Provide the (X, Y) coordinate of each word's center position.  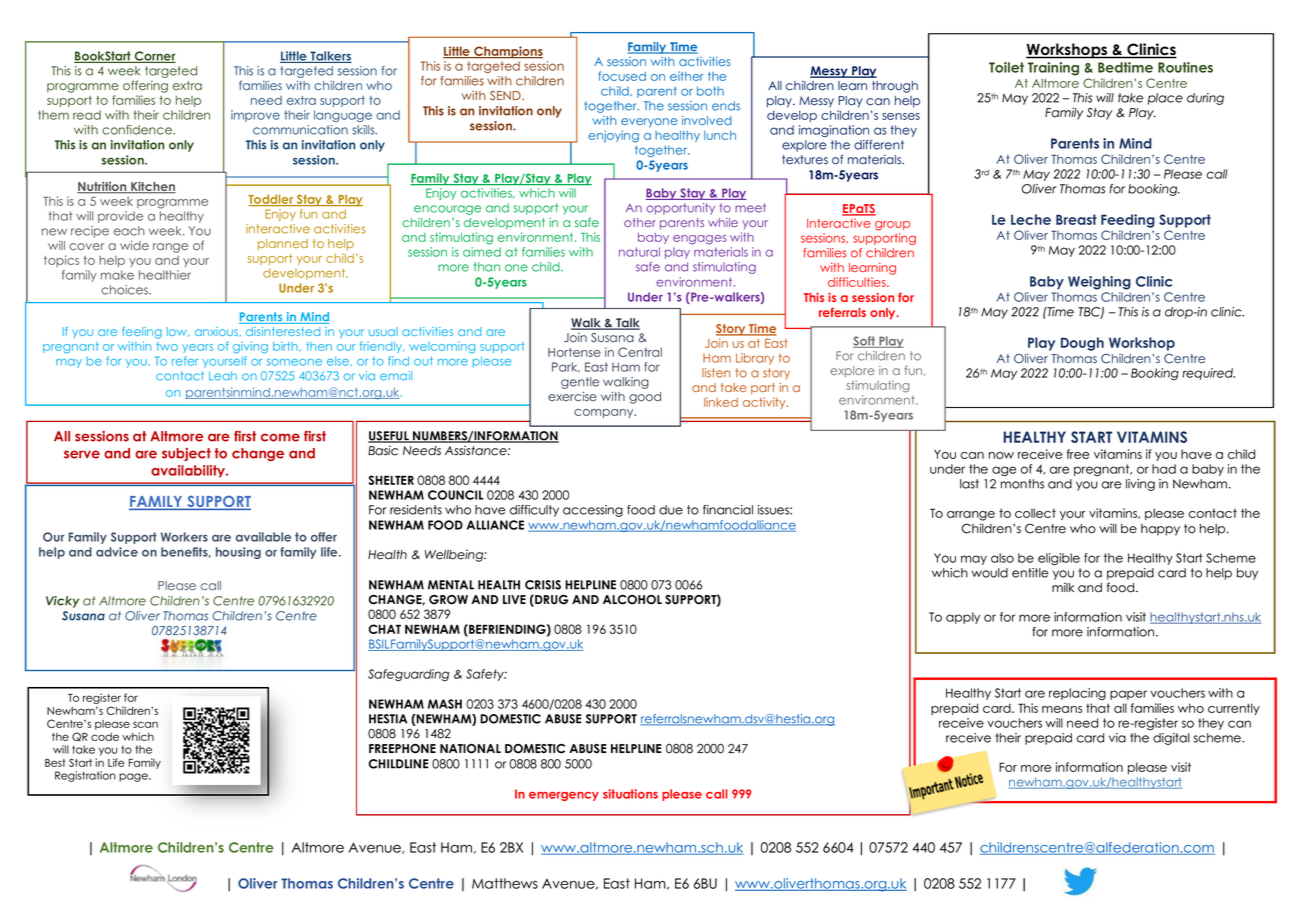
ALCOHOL (632, 600)
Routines (1185, 67)
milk (1063, 587)
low (178, 332)
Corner (154, 57)
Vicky (62, 602)
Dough (1082, 344)
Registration (85, 776)
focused (622, 76)
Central (640, 352)
